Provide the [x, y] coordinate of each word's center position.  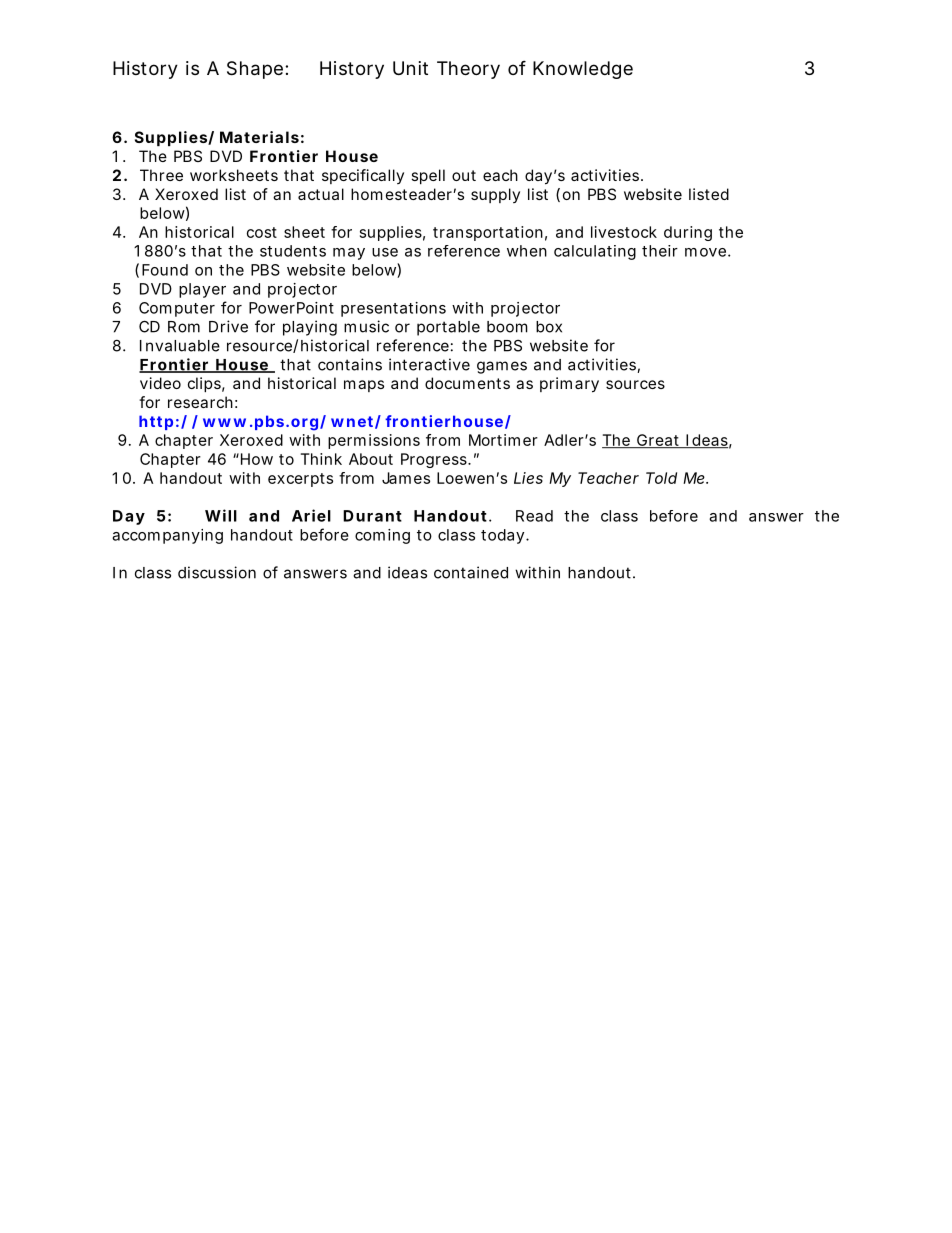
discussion [217, 572]
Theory [468, 70]
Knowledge [583, 70]
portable [448, 328]
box [549, 327]
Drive [228, 326]
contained [471, 572]
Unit [410, 68]
